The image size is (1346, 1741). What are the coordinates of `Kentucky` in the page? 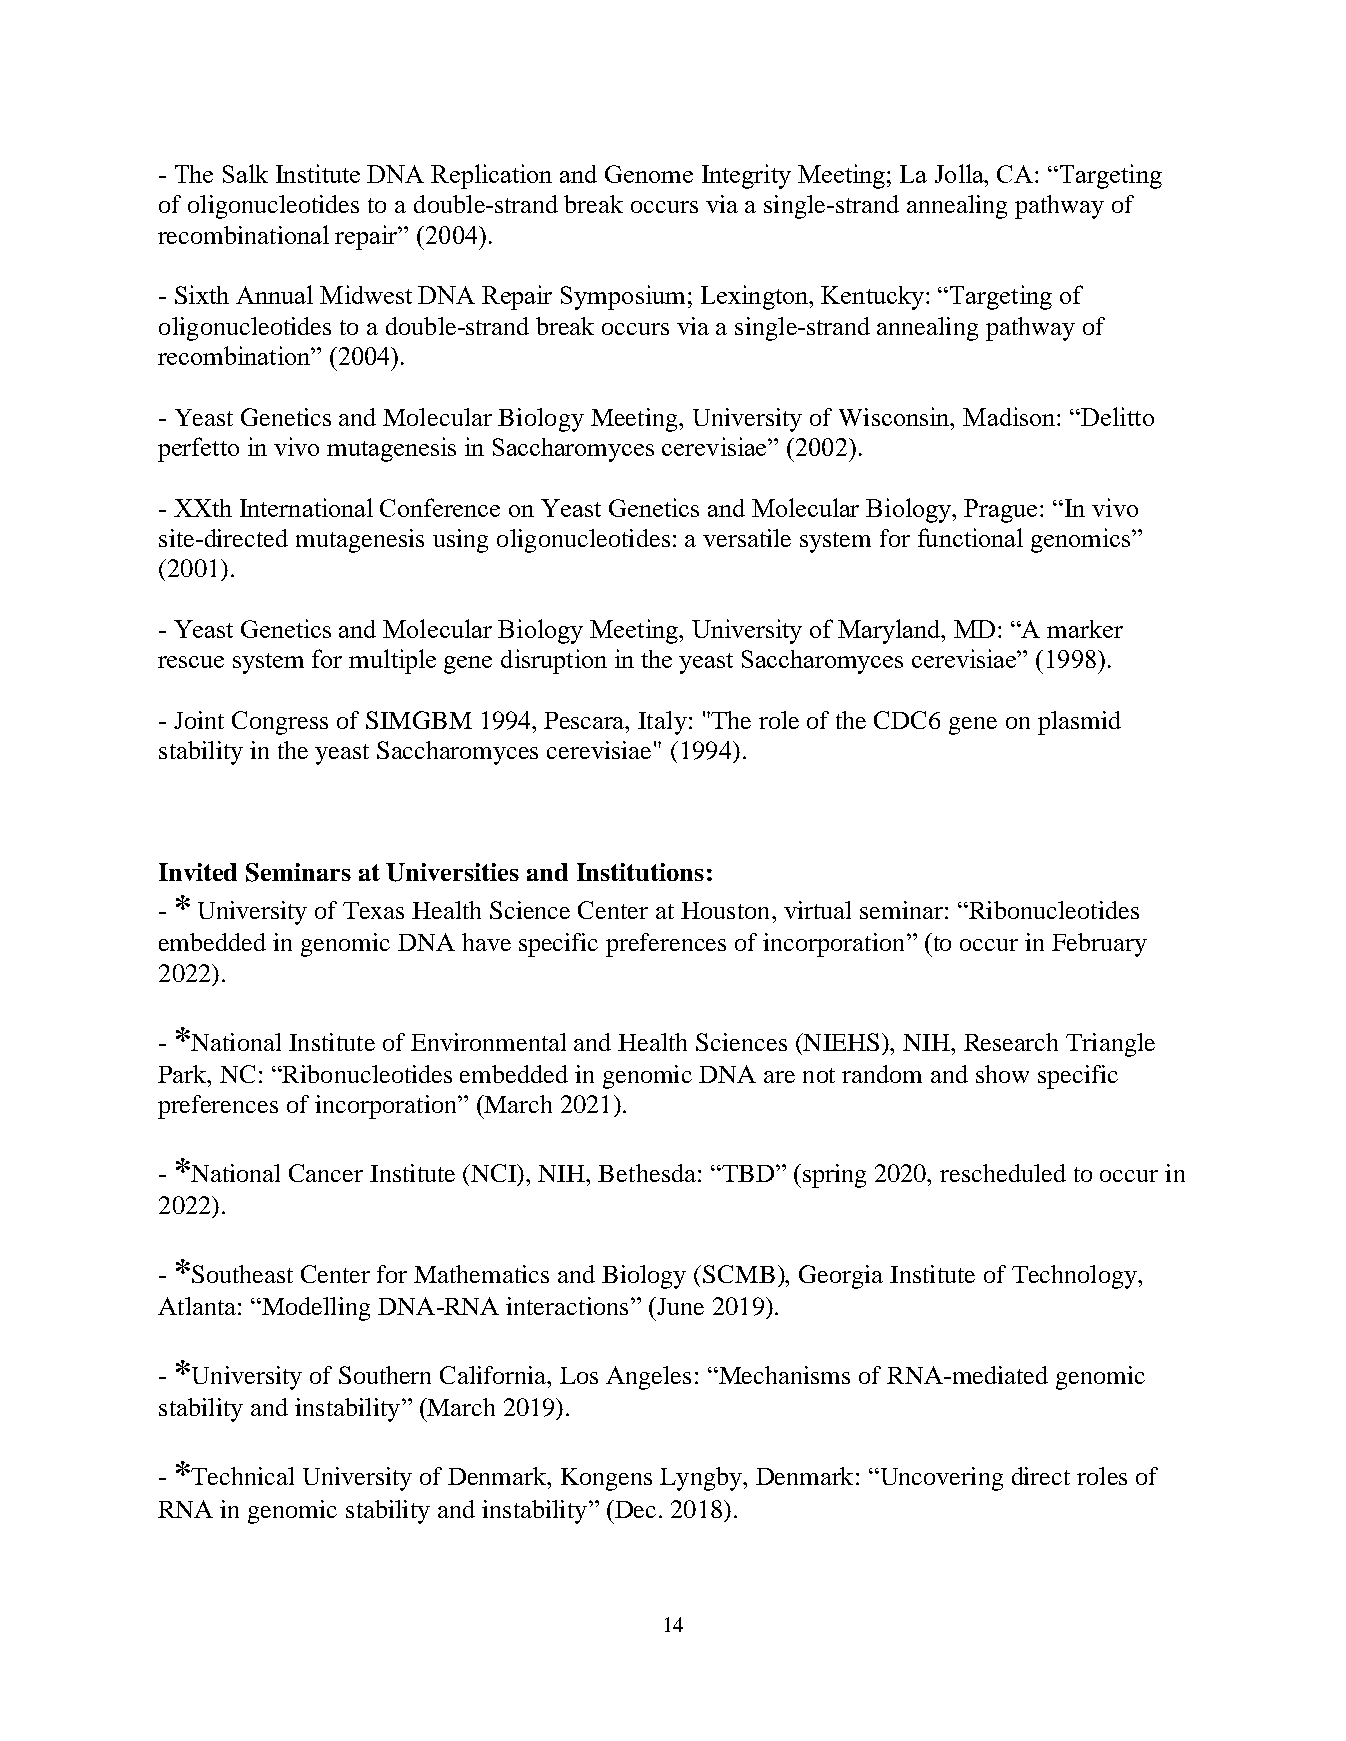 It's located at (872, 298).
